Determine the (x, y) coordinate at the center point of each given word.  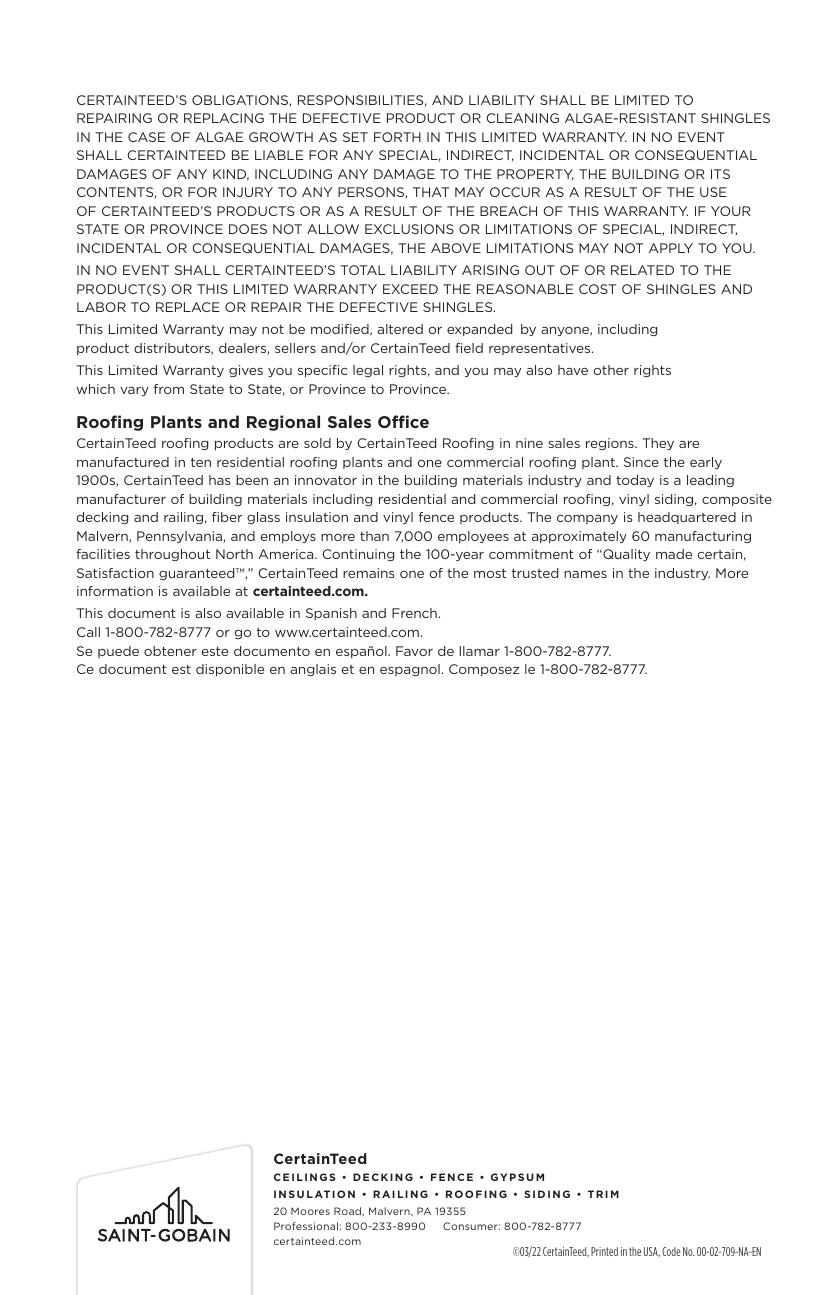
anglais (313, 670)
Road (347, 1211)
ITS (720, 174)
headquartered (687, 518)
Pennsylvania (180, 537)
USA (652, 1252)
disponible (230, 670)
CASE (146, 137)
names (585, 574)
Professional (306, 1226)
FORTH (397, 137)
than (374, 536)
